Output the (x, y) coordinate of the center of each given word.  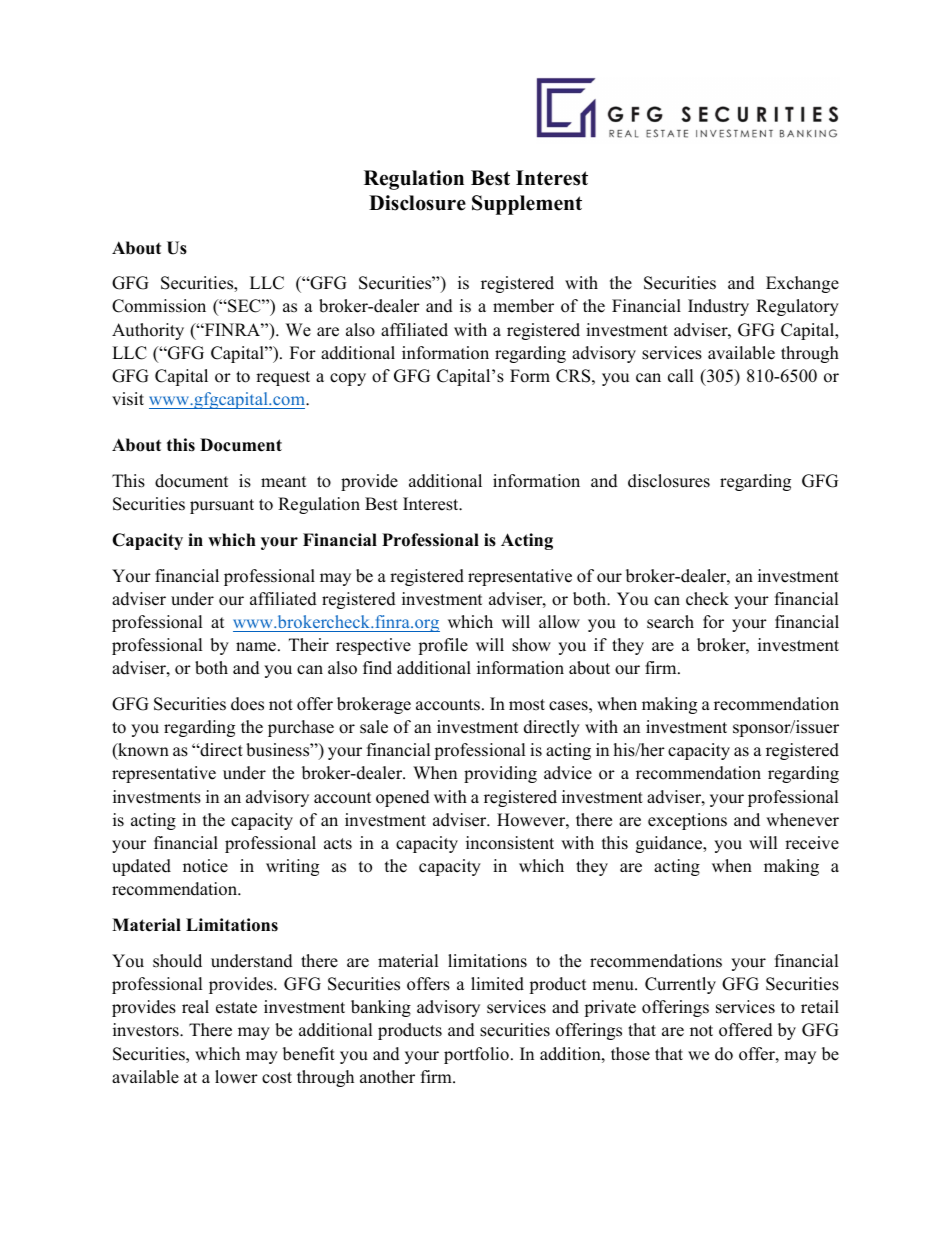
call (680, 376)
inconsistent (510, 843)
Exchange (802, 284)
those (630, 1054)
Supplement (527, 205)
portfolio (476, 1055)
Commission (159, 306)
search (670, 622)
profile (443, 646)
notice (205, 866)
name (256, 647)
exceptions (687, 821)
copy (348, 379)
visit (128, 399)
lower (236, 1077)
